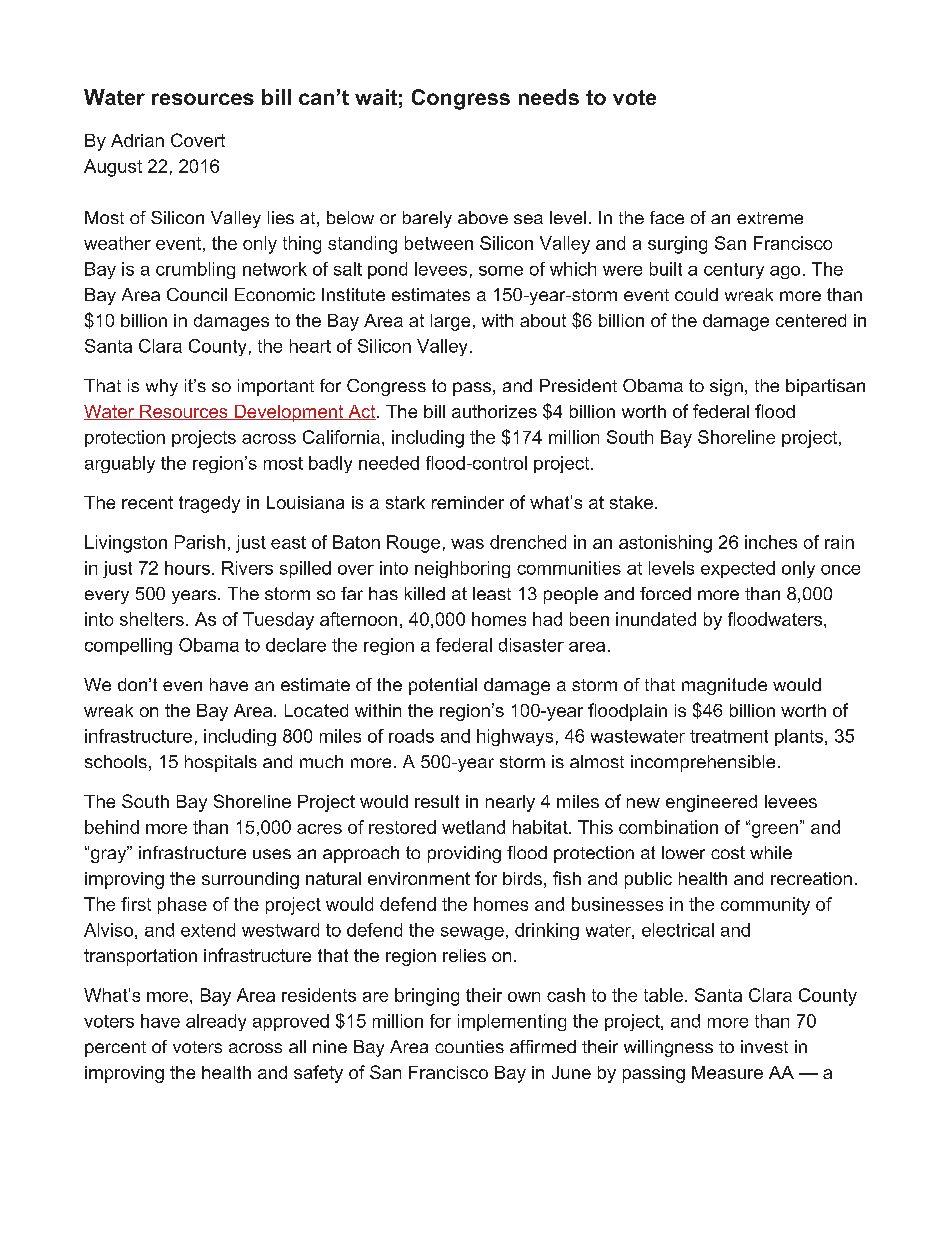 The image size is (952, 1233). I want to click on expected, so click(738, 569).
